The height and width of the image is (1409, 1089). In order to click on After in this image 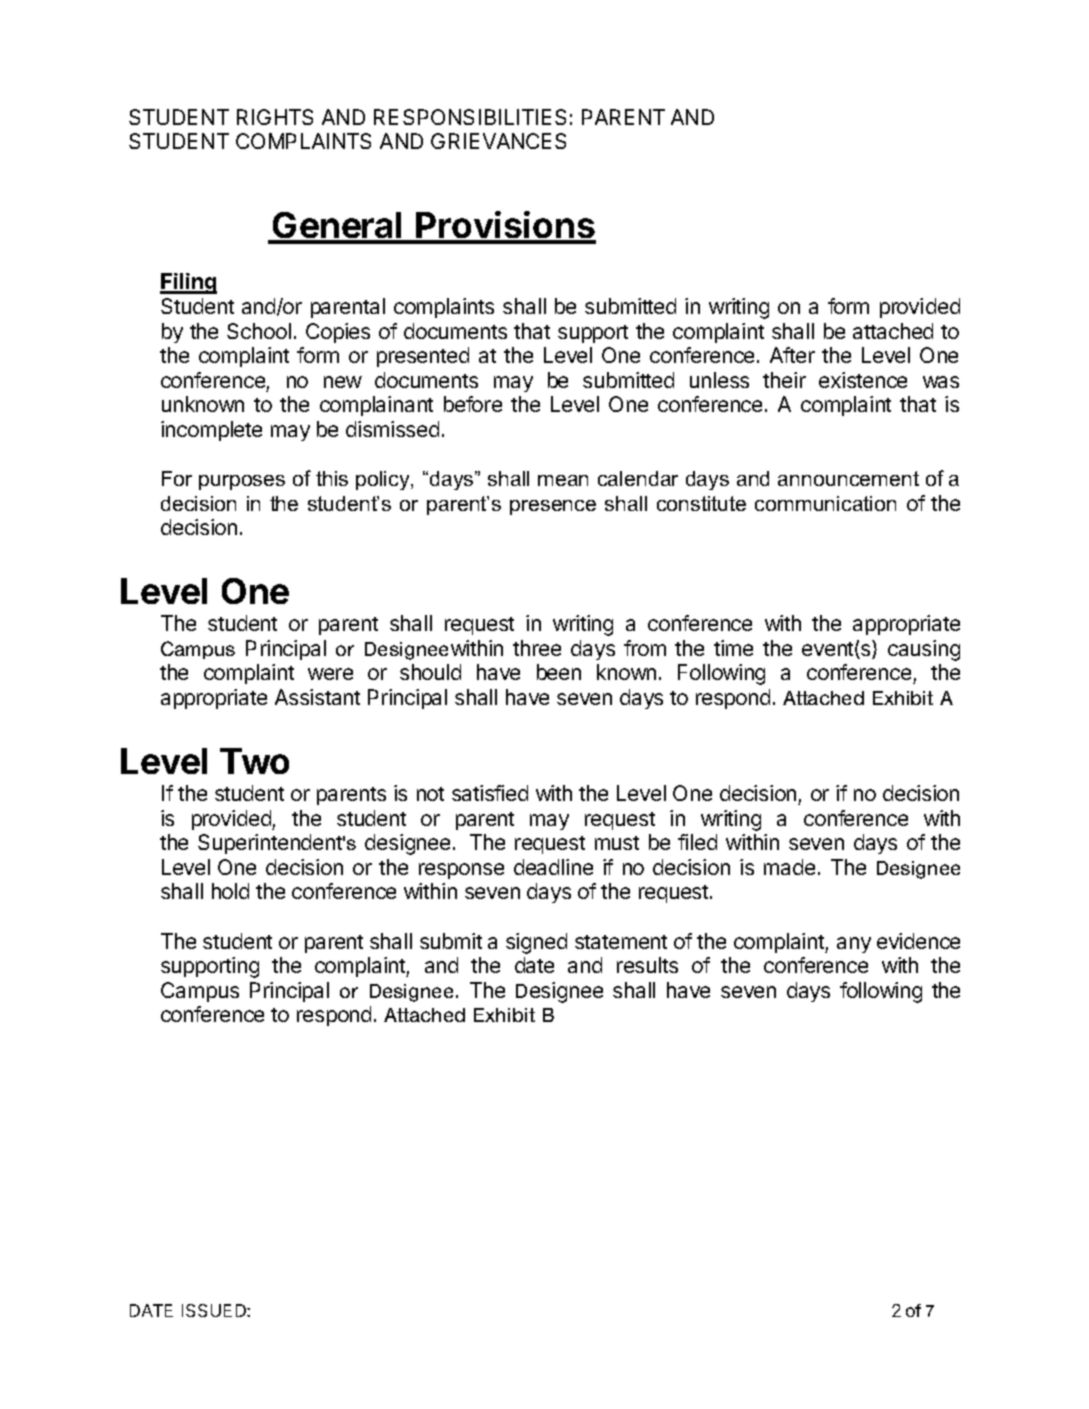, I will do `click(792, 355)`.
